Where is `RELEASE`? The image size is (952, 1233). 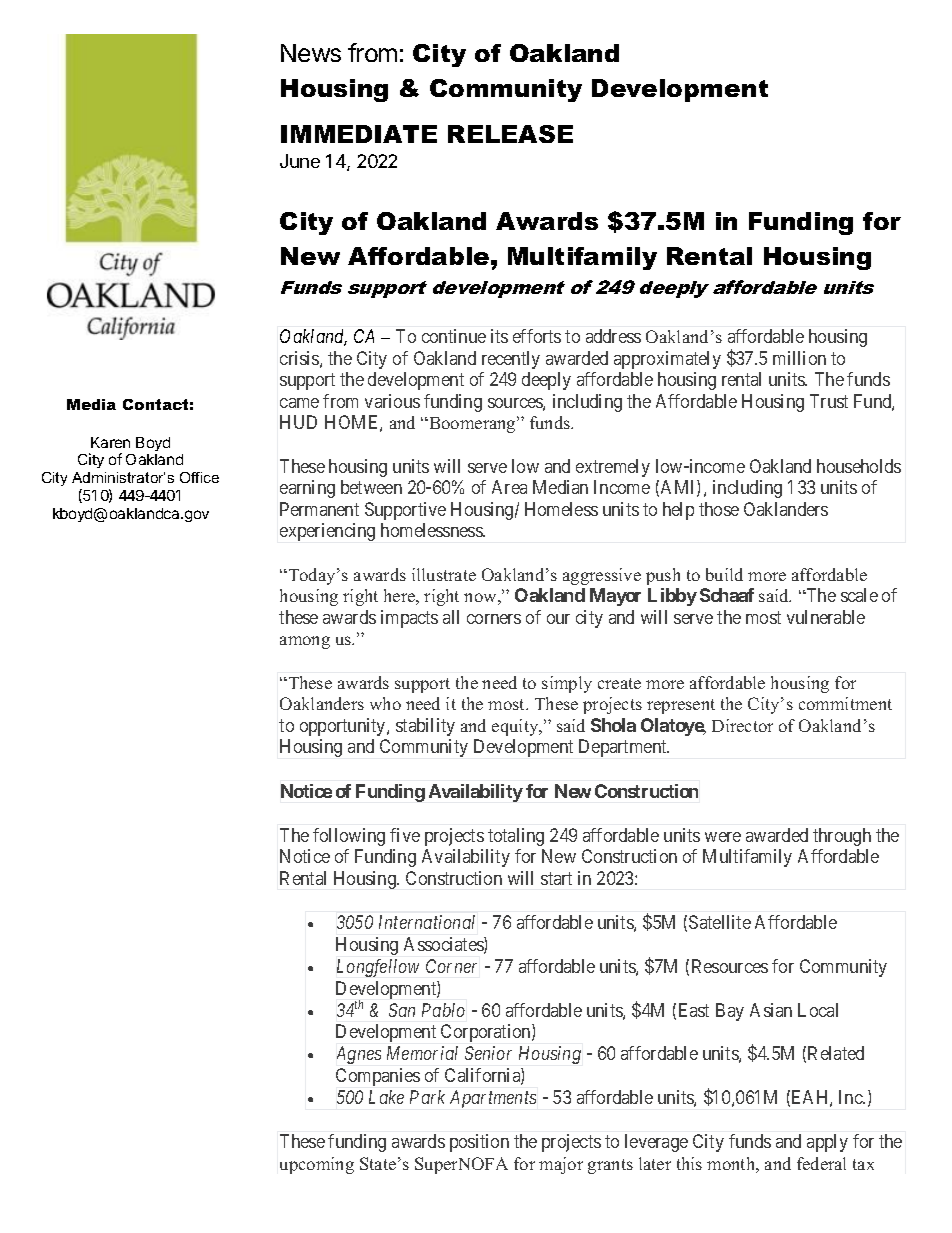
RELEASE is located at coordinates (510, 134).
